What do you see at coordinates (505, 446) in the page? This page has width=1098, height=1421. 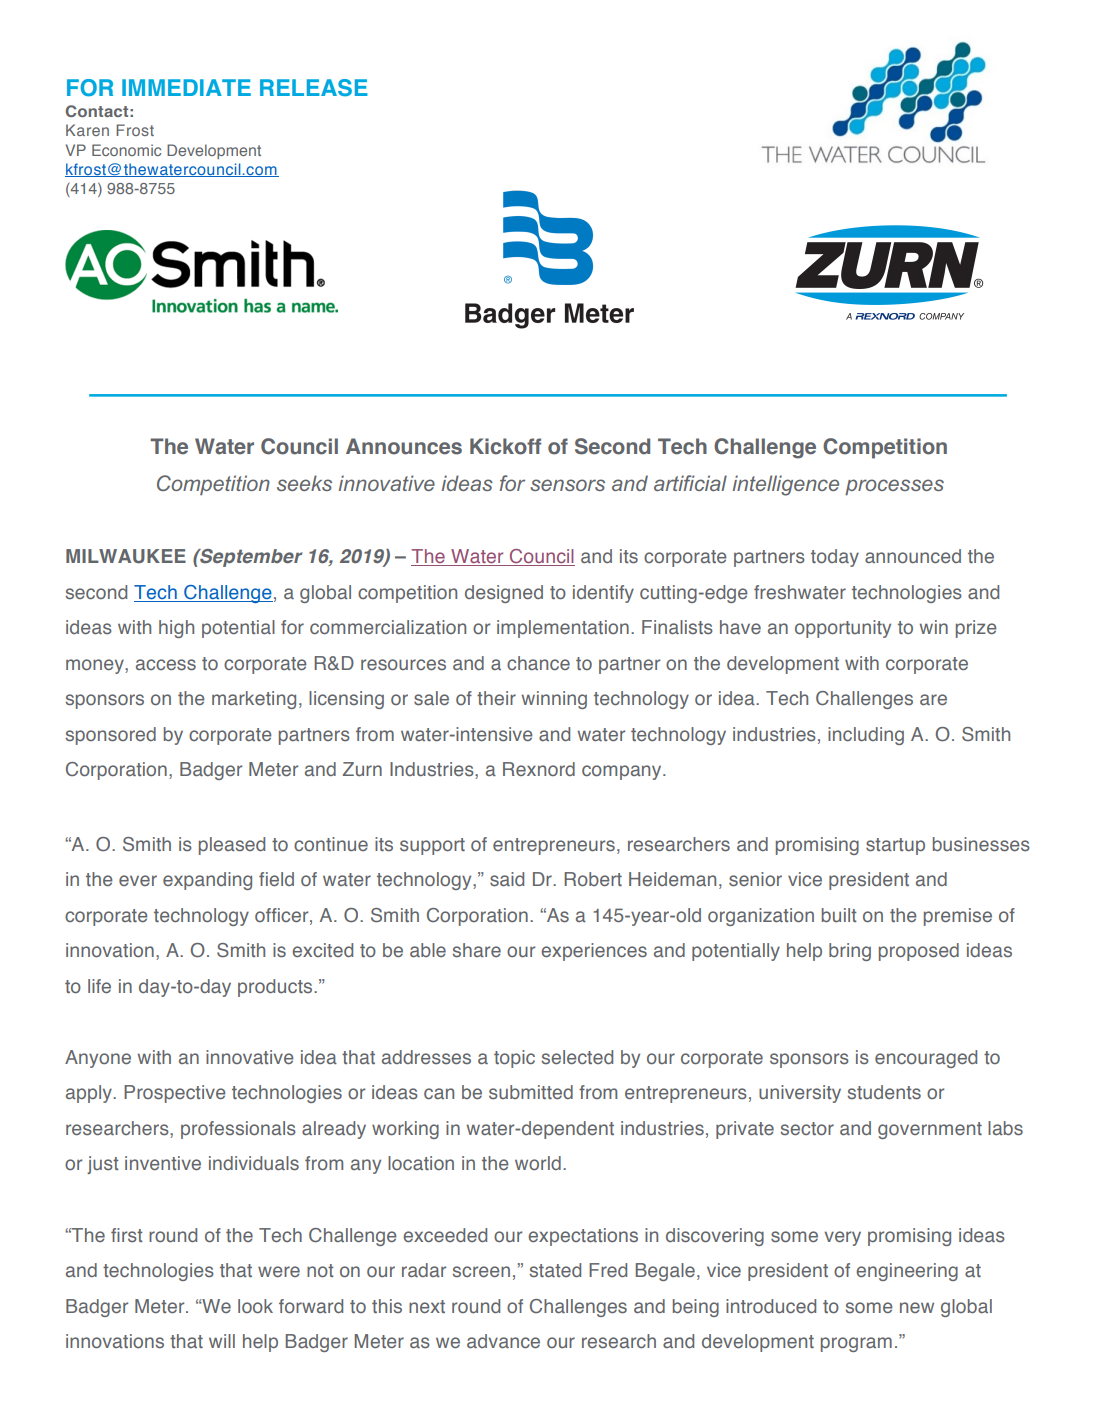 I see `Kickoff` at bounding box center [505, 446].
